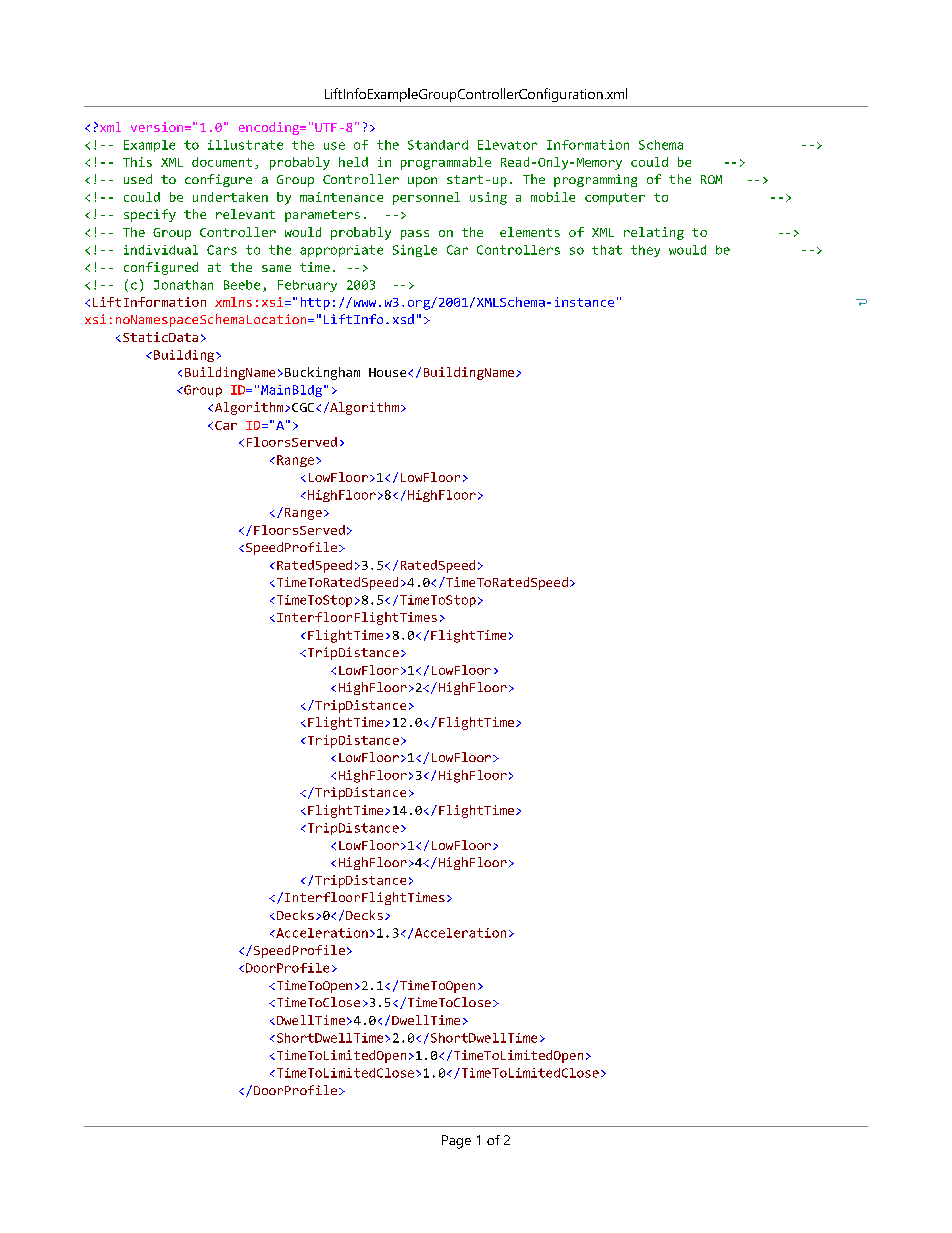 The height and width of the screenshot is (1233, 952). What do you see at coordinates (415, 251) in the screenshot?
I see `Single` at bounding box center [415, 251].
